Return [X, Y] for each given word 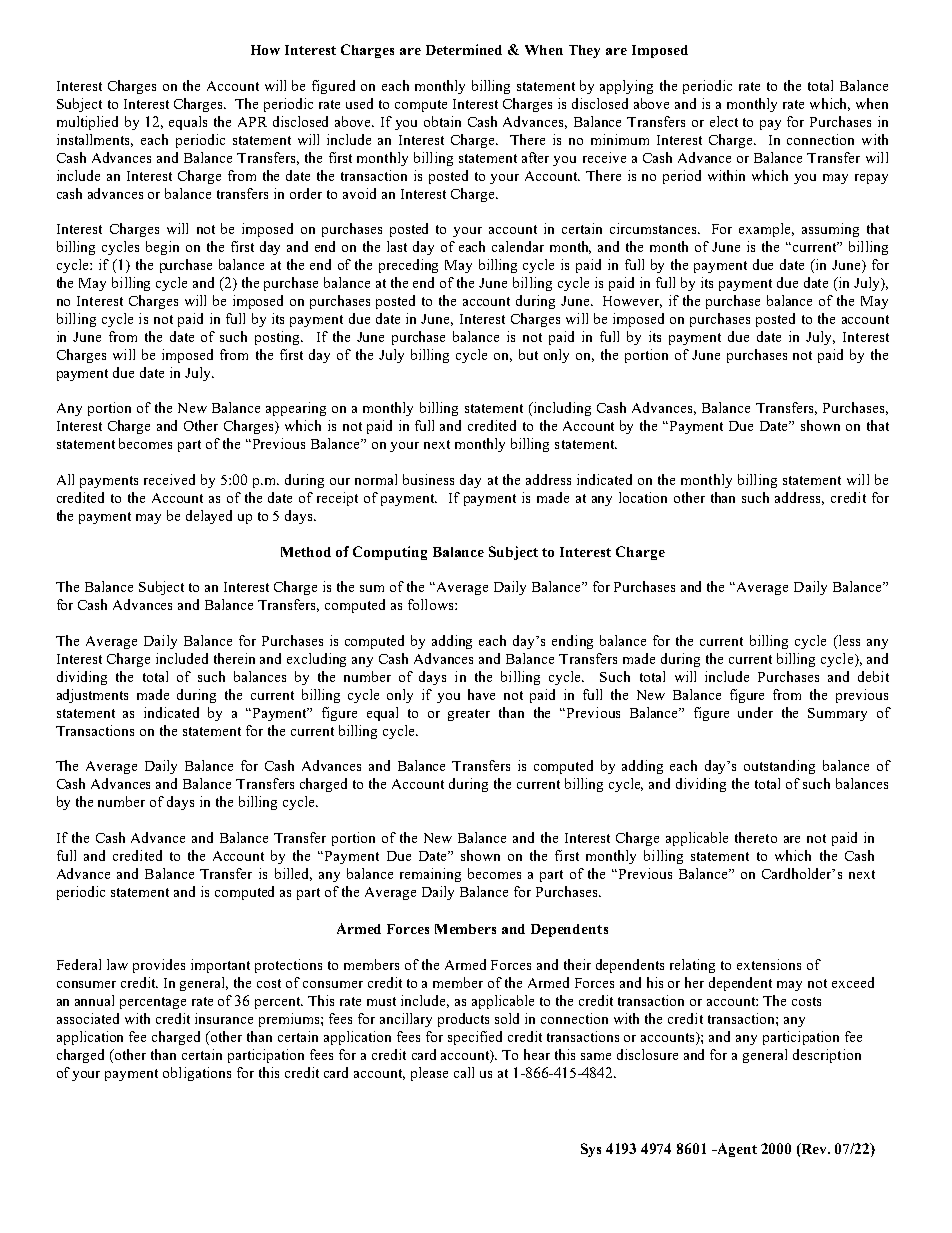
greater [469, 715]
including [561, 409]
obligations [197, 1074]
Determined [464, 49]
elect [724, 121]
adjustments [92, 696]
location [643, 497]
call [464, 1072]
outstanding [779, 767]
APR [252, 122]
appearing [296, 409]
